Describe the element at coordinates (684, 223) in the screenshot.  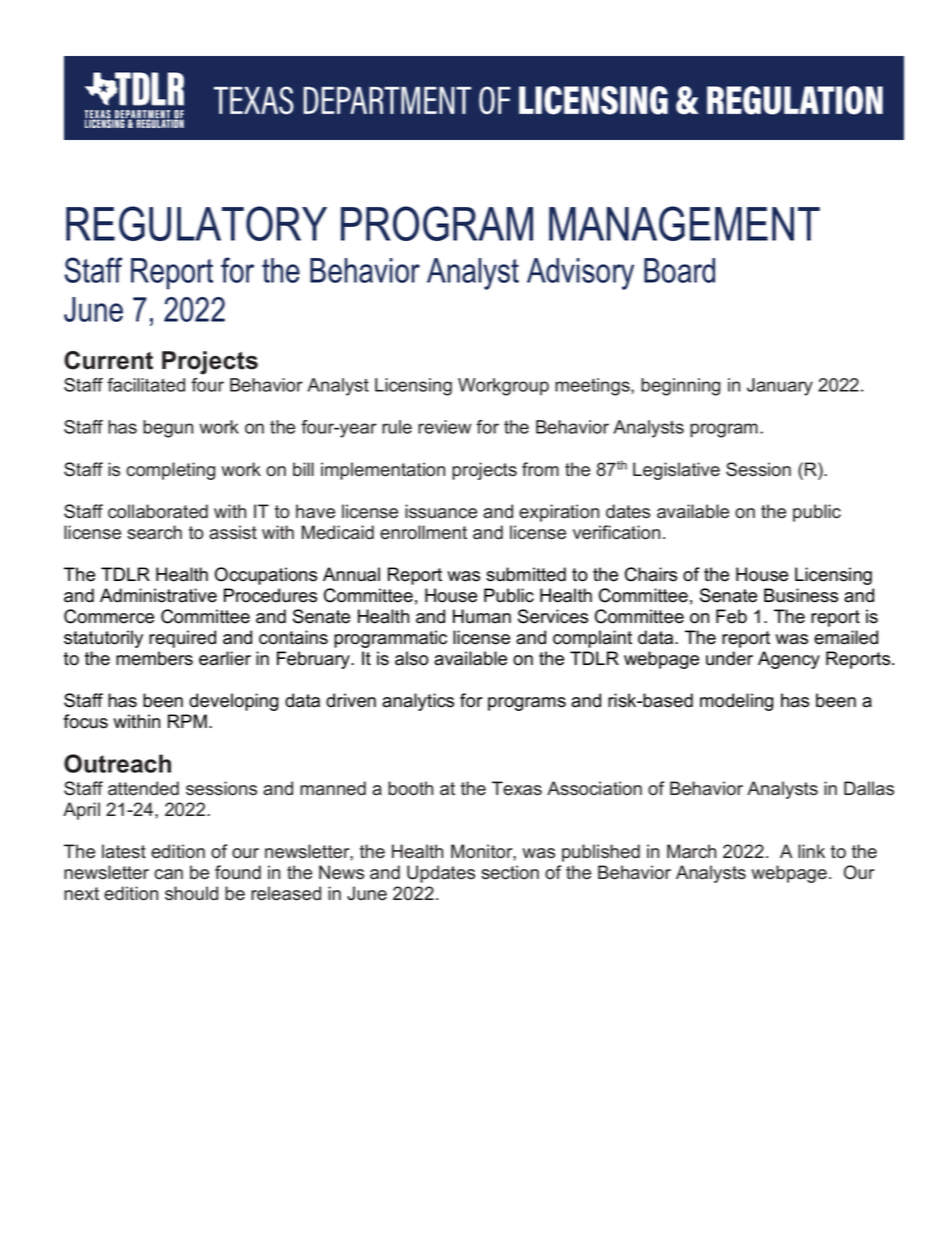
I see `MANAGEMENT` at that location.
